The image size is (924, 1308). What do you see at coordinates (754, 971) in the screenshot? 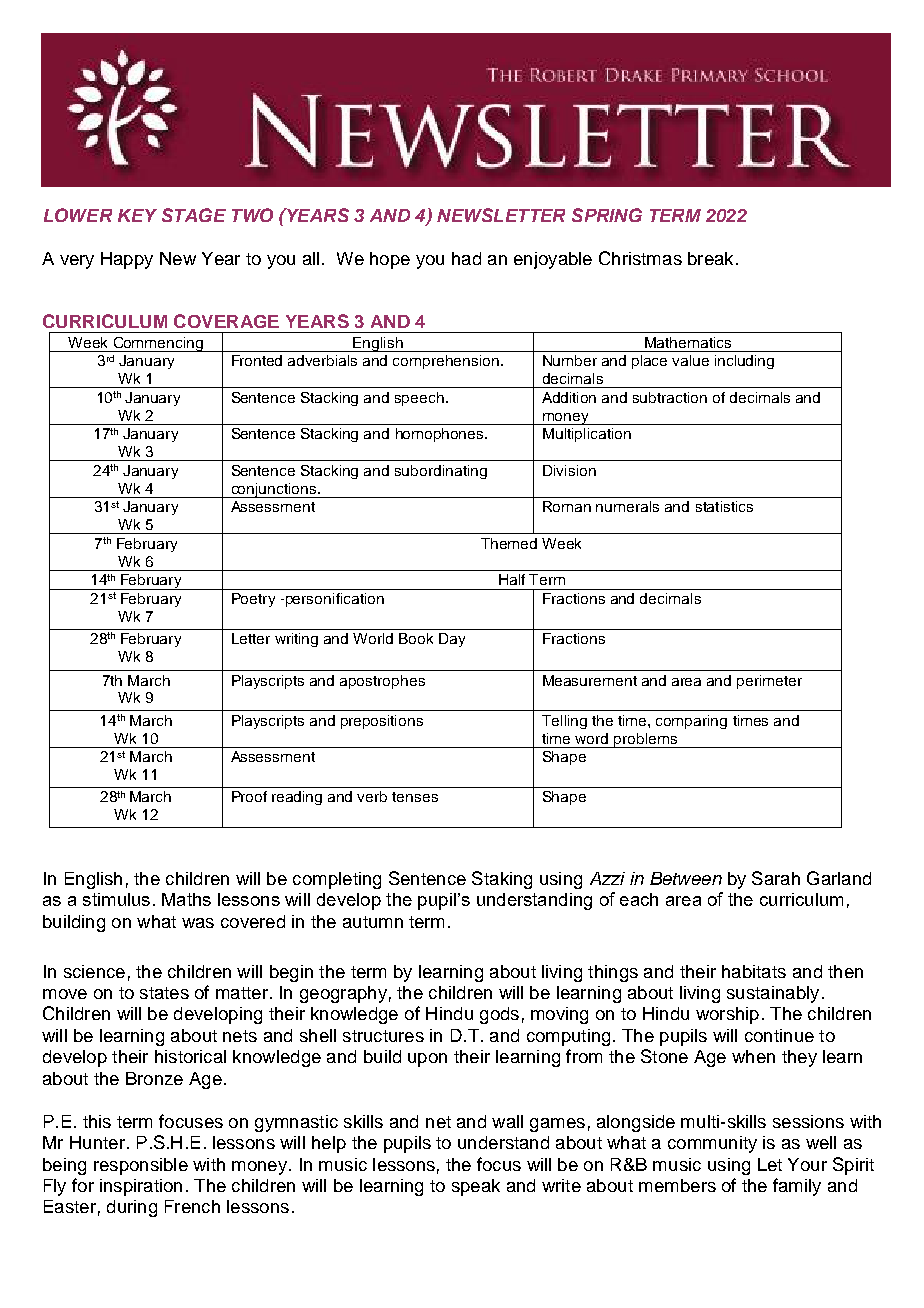
I see `habitats` at bounding box center [754, 971].
